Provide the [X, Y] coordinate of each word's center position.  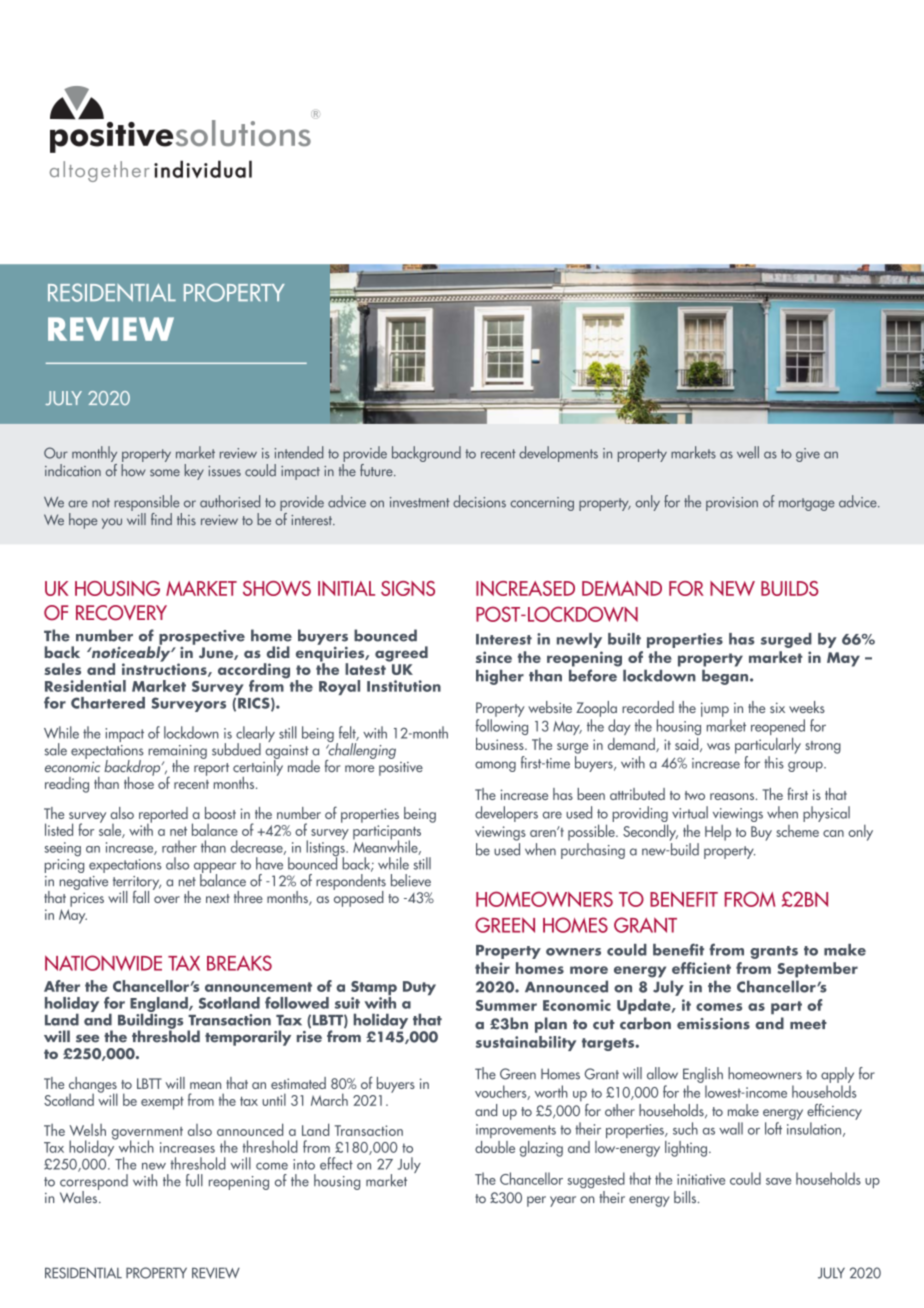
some [165, 473]
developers [506, 814]
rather [179, 846]
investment [420, 502]
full [194, 1180]
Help [718, 833]
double [495, 1147]
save [778, 1181]
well [748, 452]
